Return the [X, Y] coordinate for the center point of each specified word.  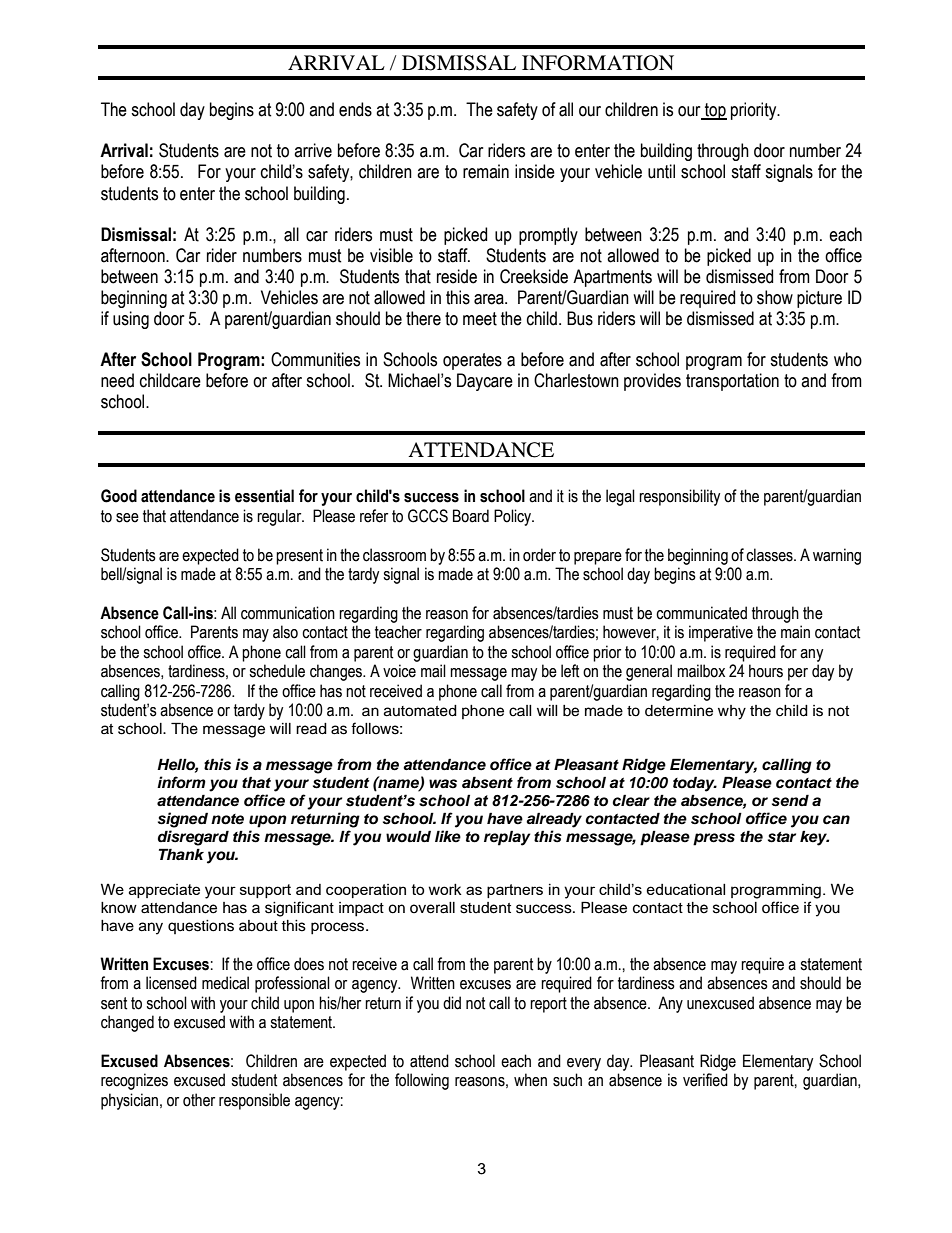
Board [471, 516]
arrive [313, 150]
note [227, 819]
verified [705, 1080]
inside [535, 171]
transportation [732, 382]
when [530, 1080]
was [443, 784]
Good [119, 496]
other [199, 1100]
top [715, 111]
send [790, 800]
